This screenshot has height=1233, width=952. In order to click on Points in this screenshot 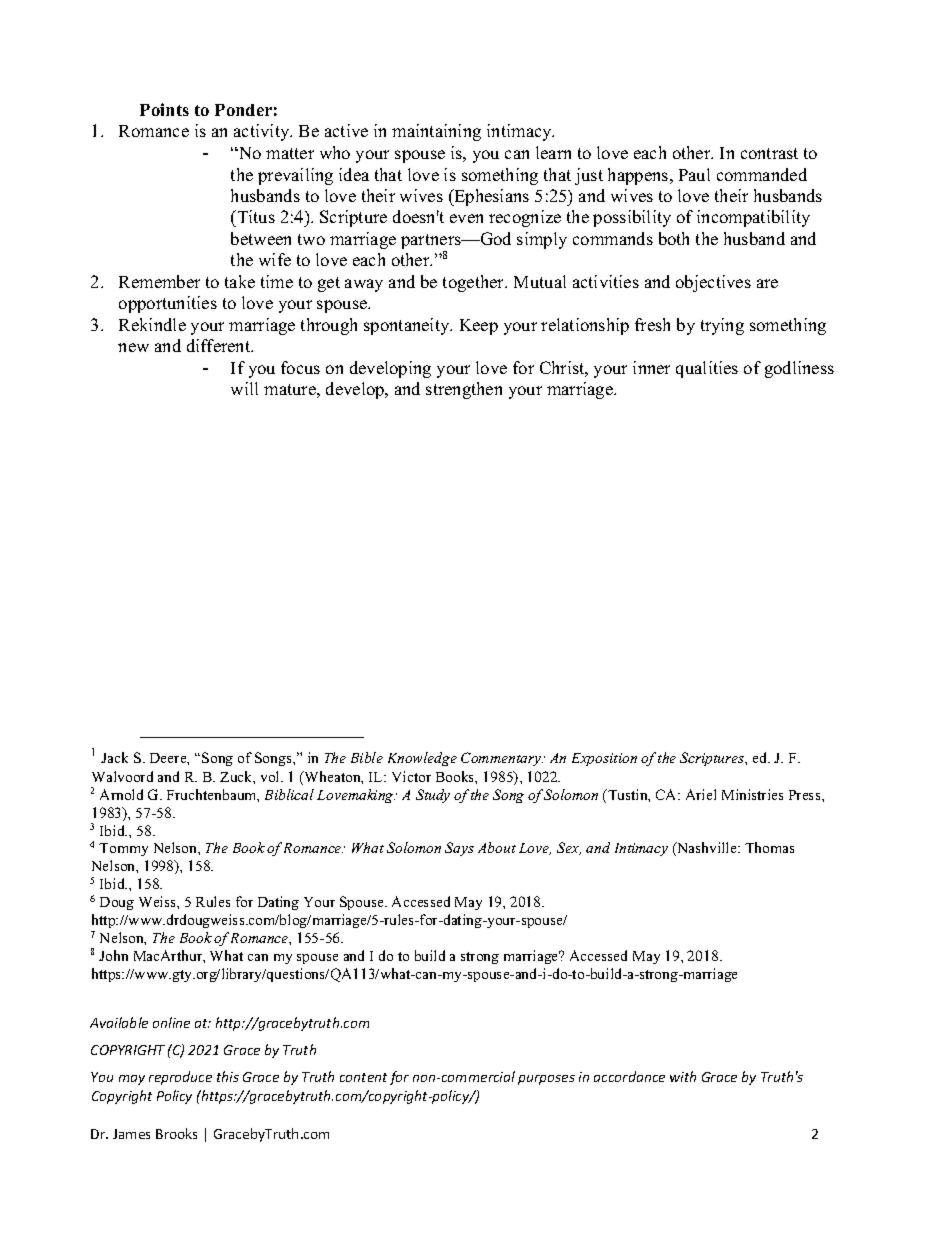, I will do `click(164, 109)`.
